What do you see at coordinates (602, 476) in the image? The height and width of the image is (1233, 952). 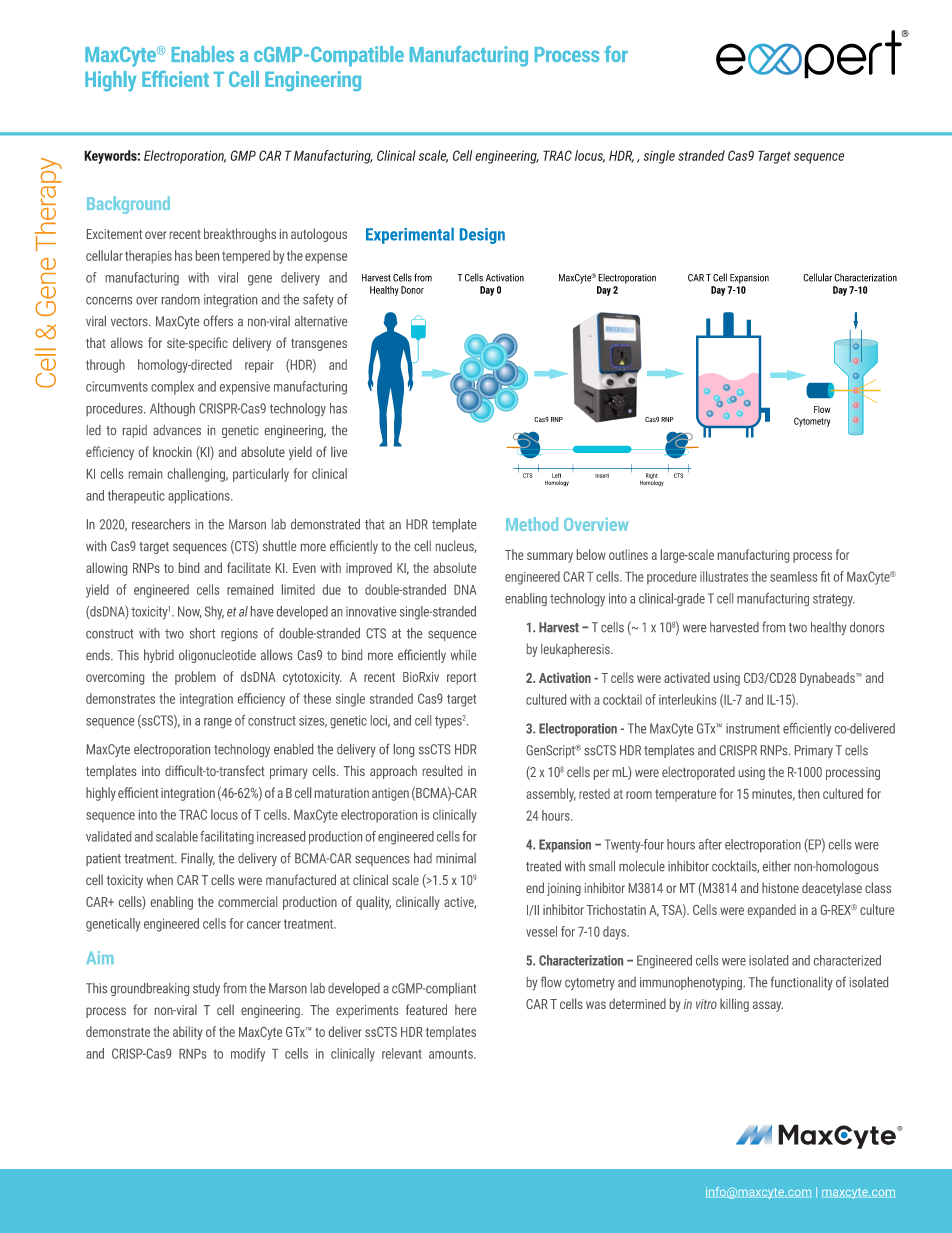 I see `Insert` at bounding box center [602, 476].
